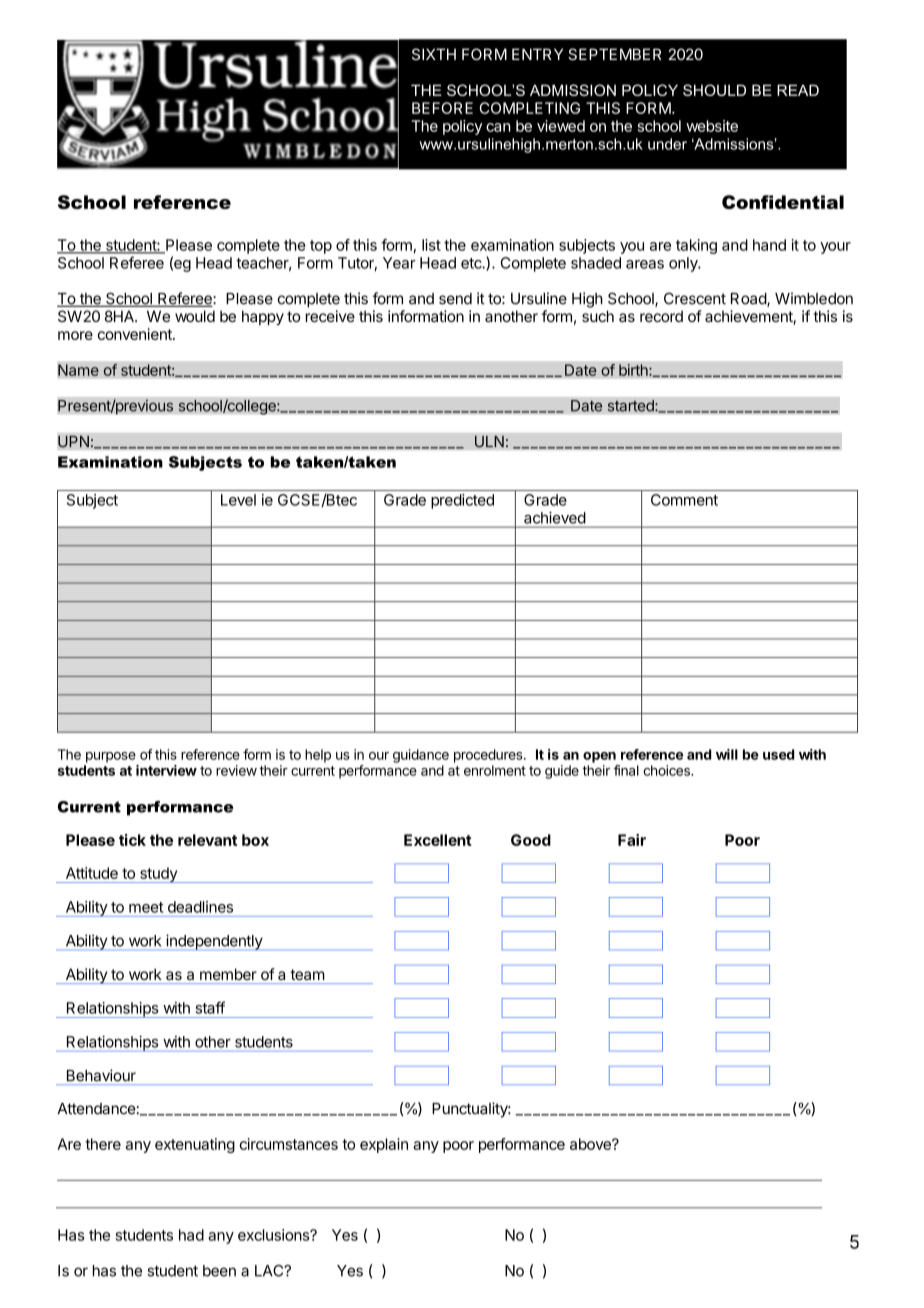  I want to click on Road, so click(749, 300).
